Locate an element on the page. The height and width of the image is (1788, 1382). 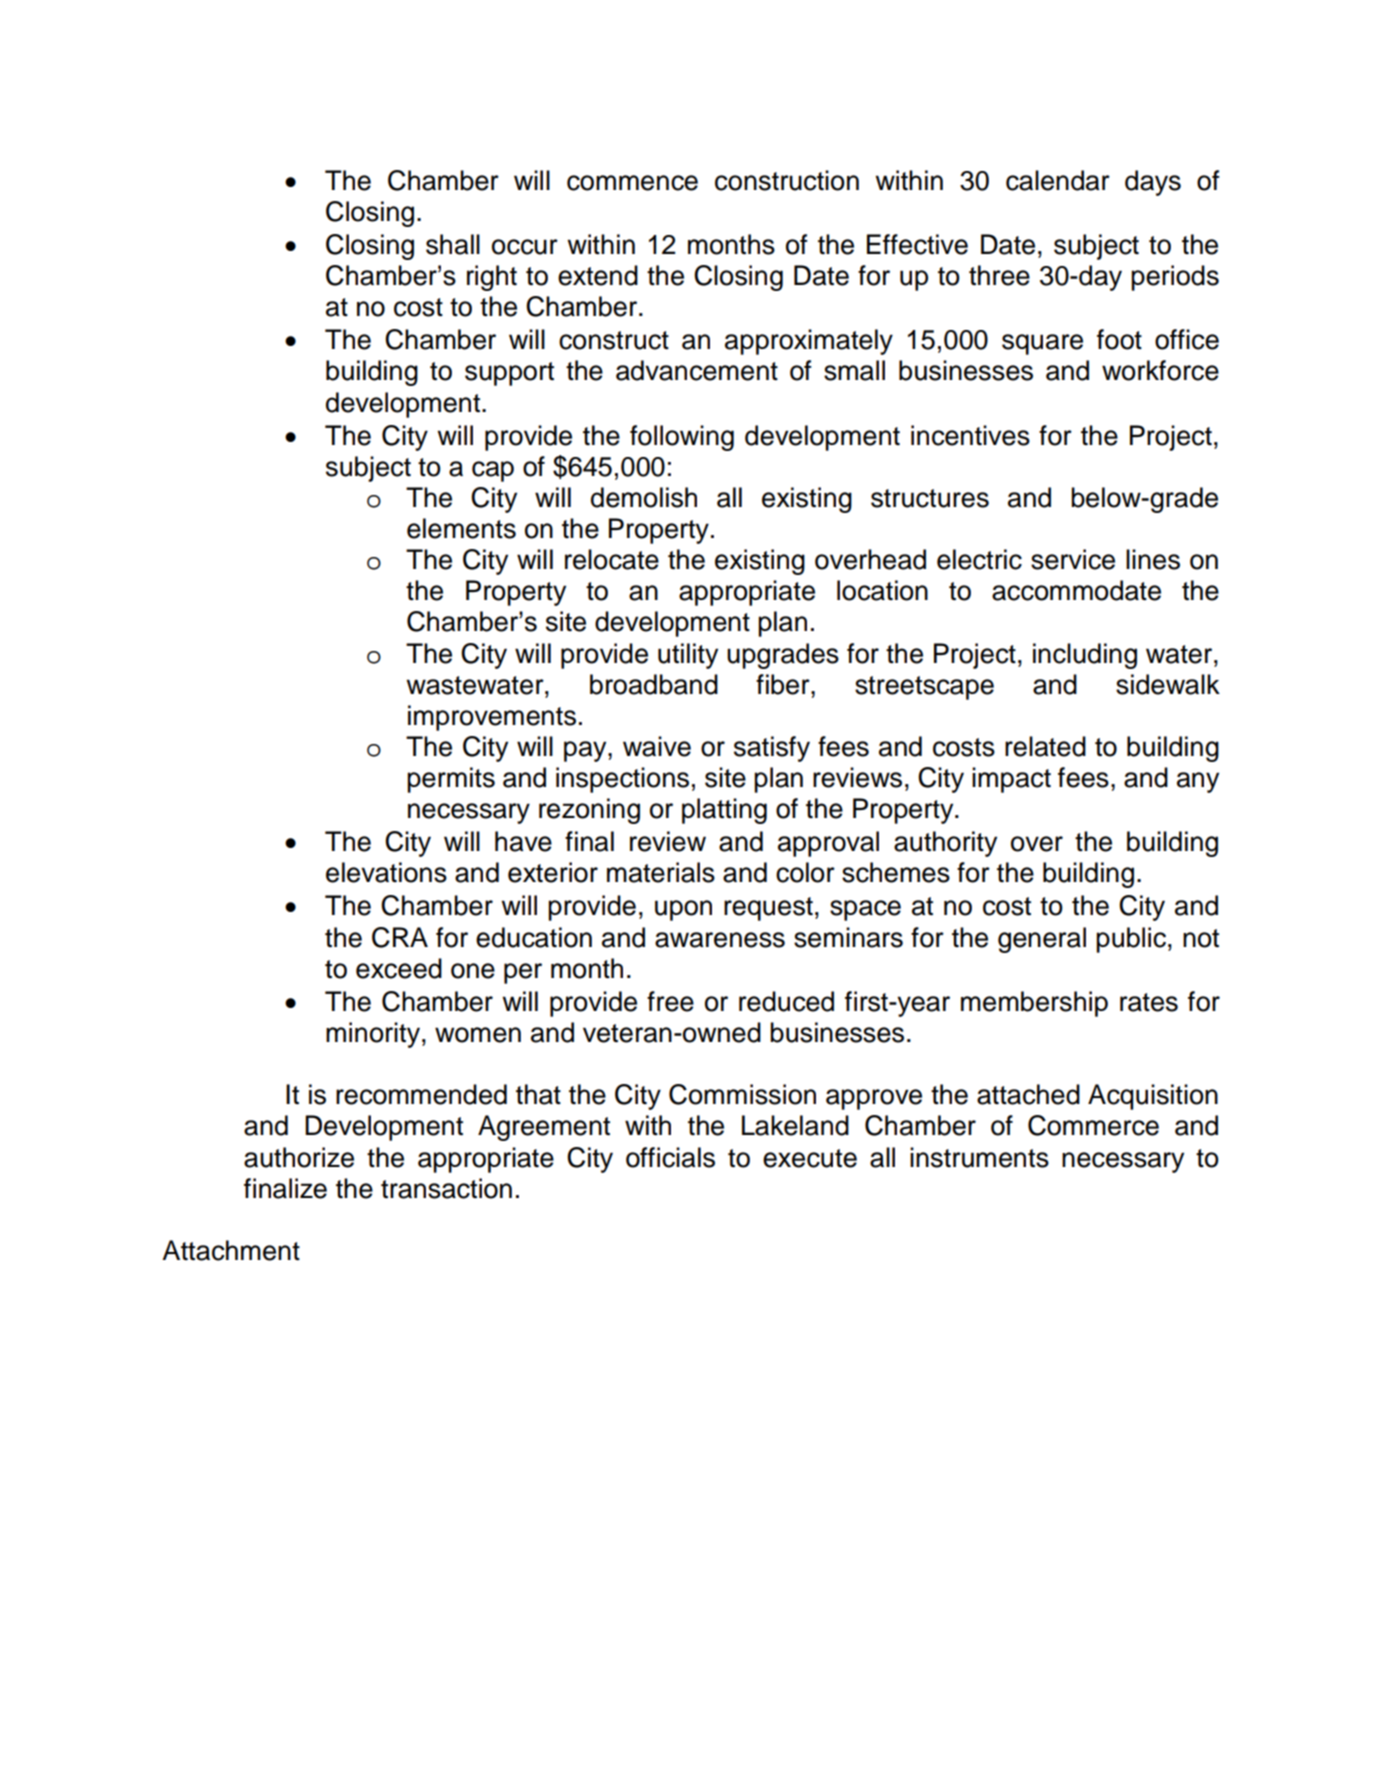
instruments is located at coordinates (979, 1157).
